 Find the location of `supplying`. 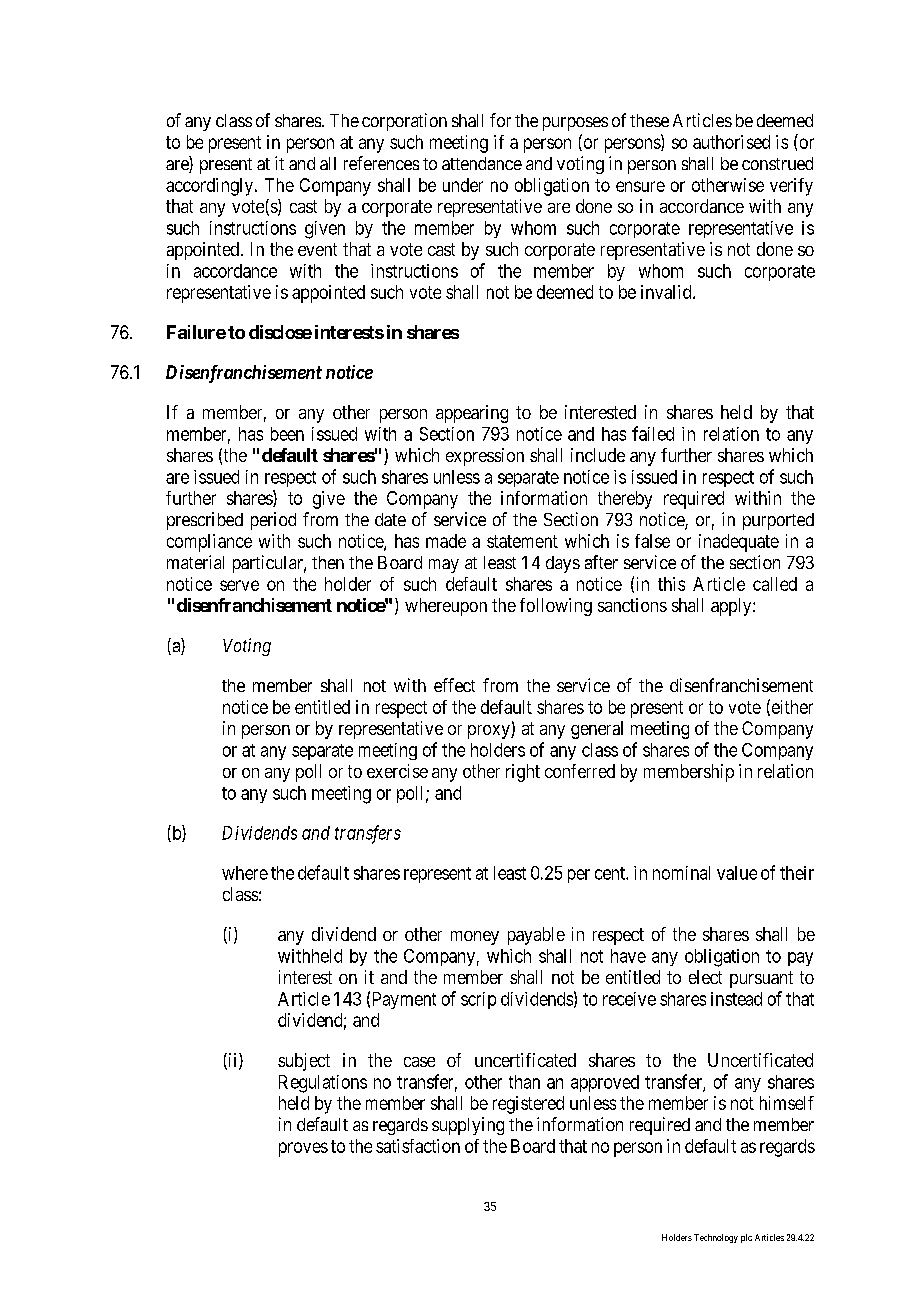

supplying is located at coordinates (468, 1126).
